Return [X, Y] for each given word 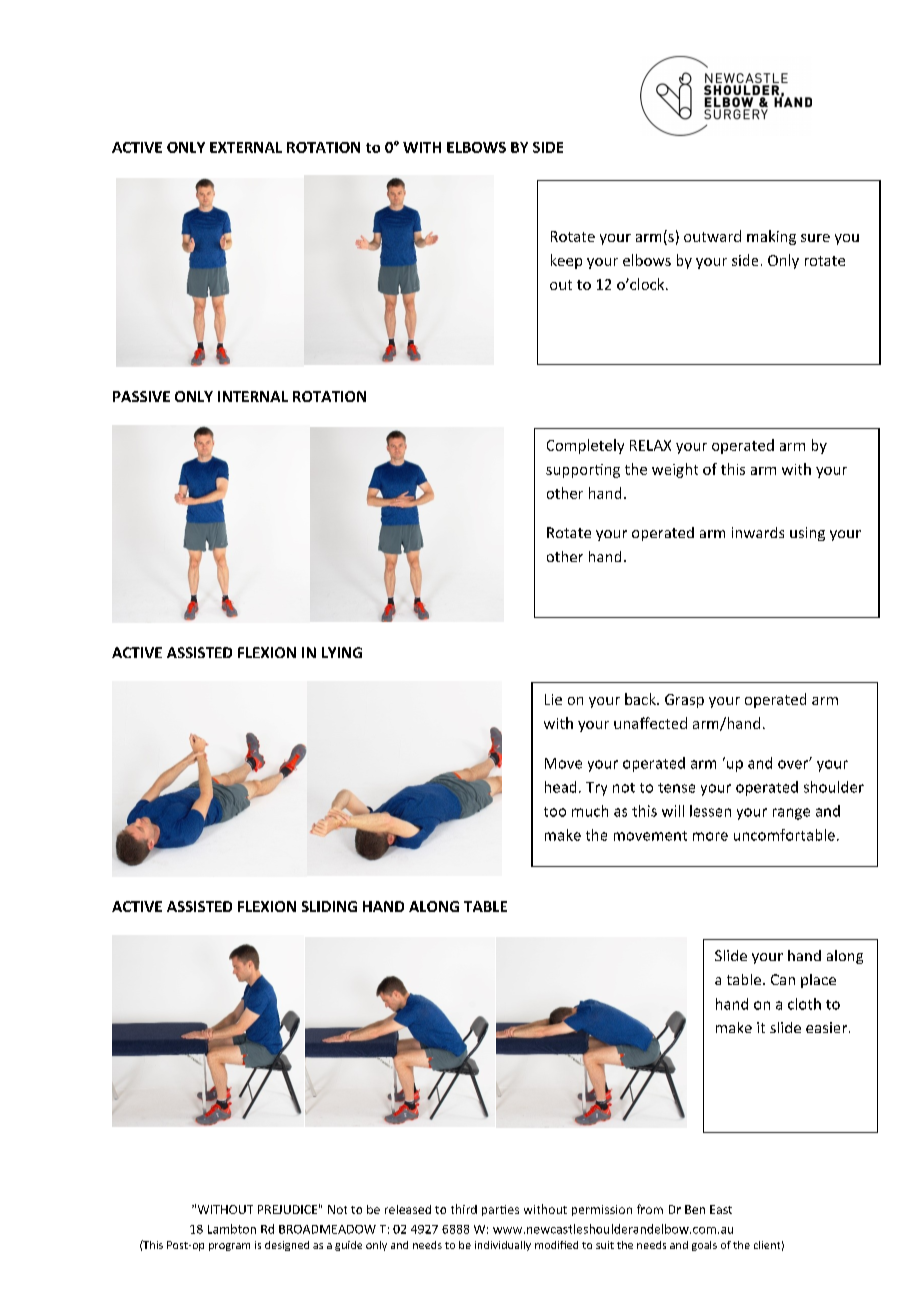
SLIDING [329, 906]
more [710, 836]
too [555, 812]
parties [500, 1210]
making [771, 237]
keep [566, 261]
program [229, 1247]
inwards [758, 532]
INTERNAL [253, 396]
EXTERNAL [246, 147]
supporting [583, 471]
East [721, 1209]
